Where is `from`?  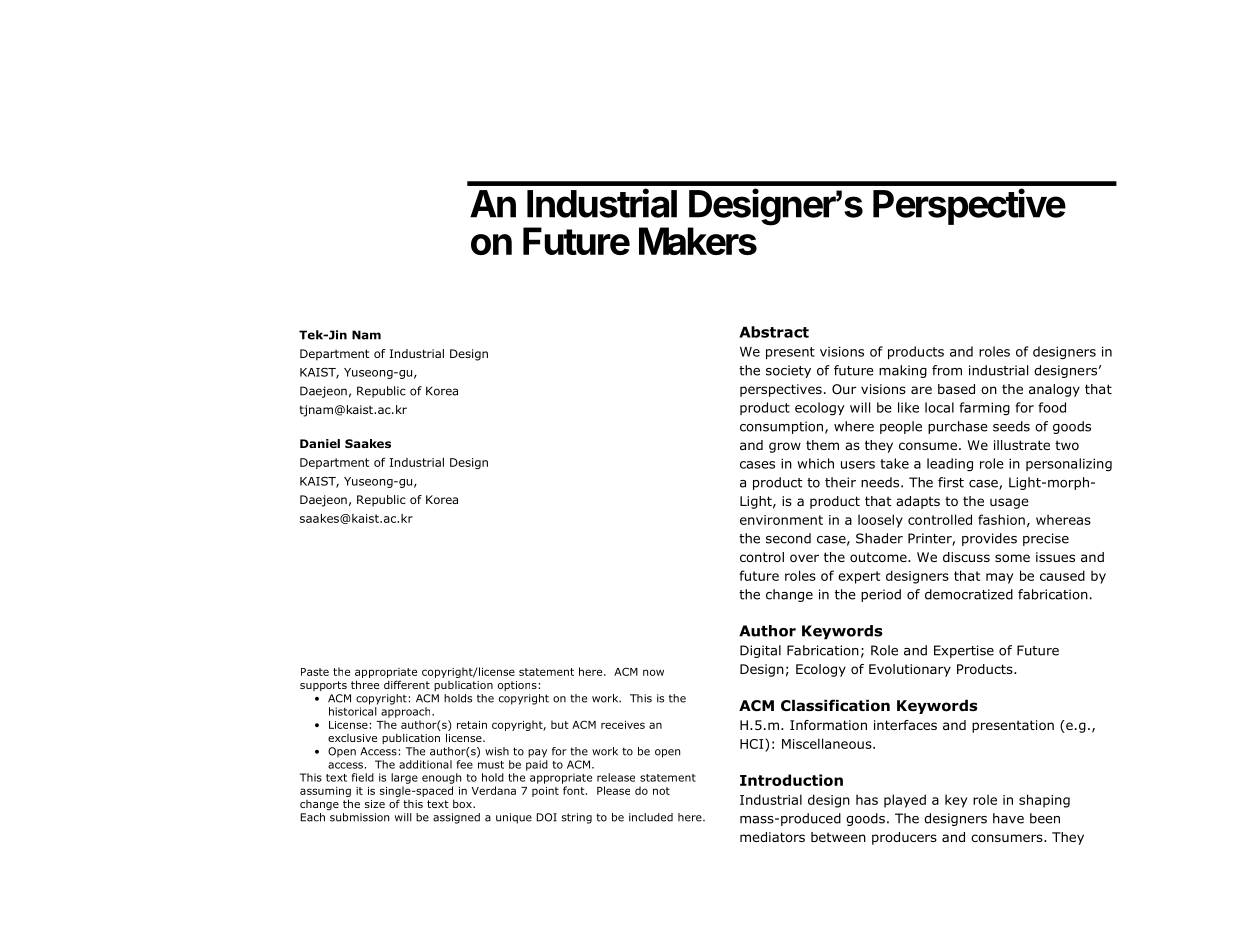 from is located at coordinates (947, 370).
